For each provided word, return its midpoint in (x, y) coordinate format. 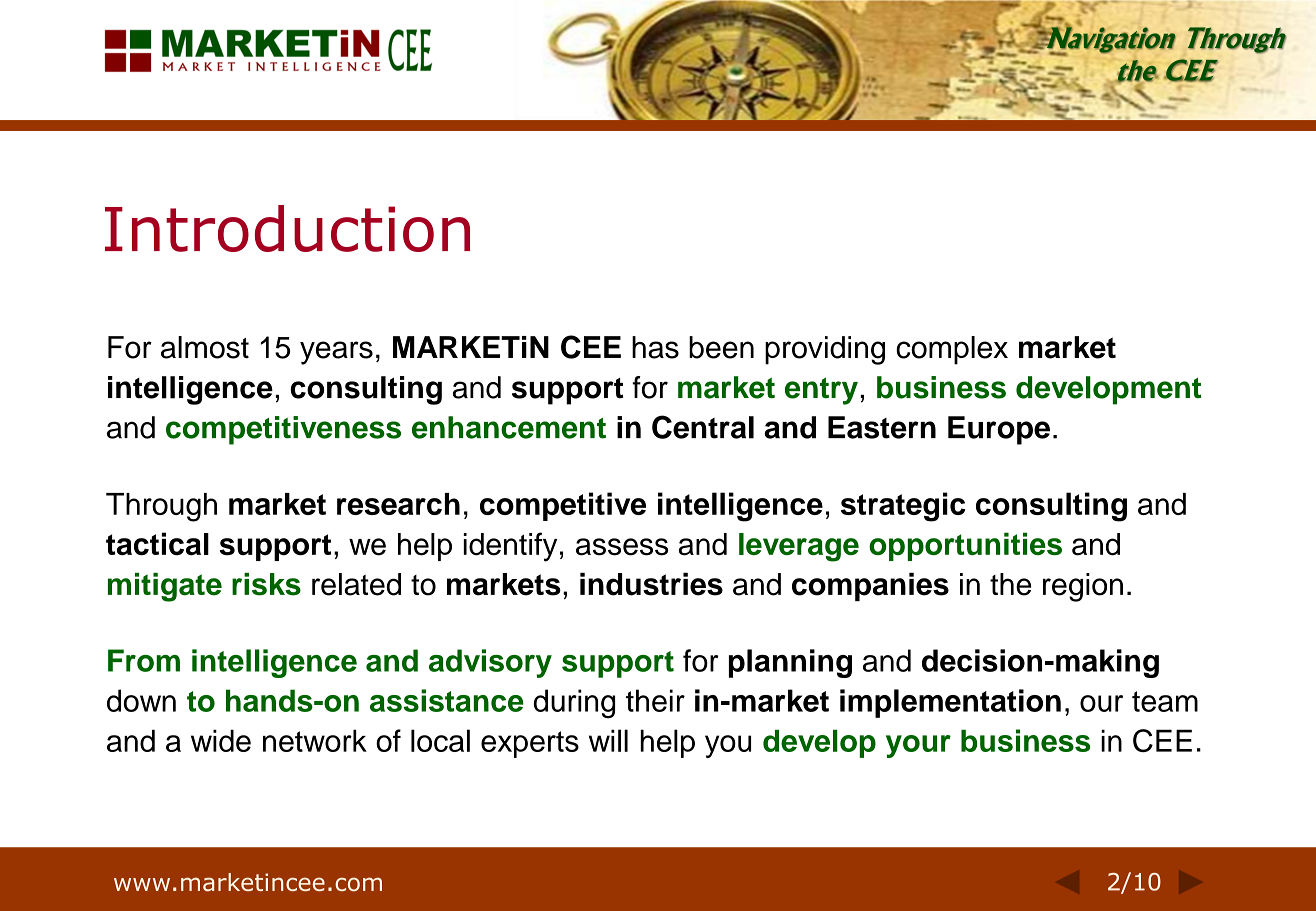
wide (221, 740)
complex (952, 350)
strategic (903, 507)
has (655, 347)
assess (622, 547)
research (398, 504)
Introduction (287, 228)
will (608, 740)
